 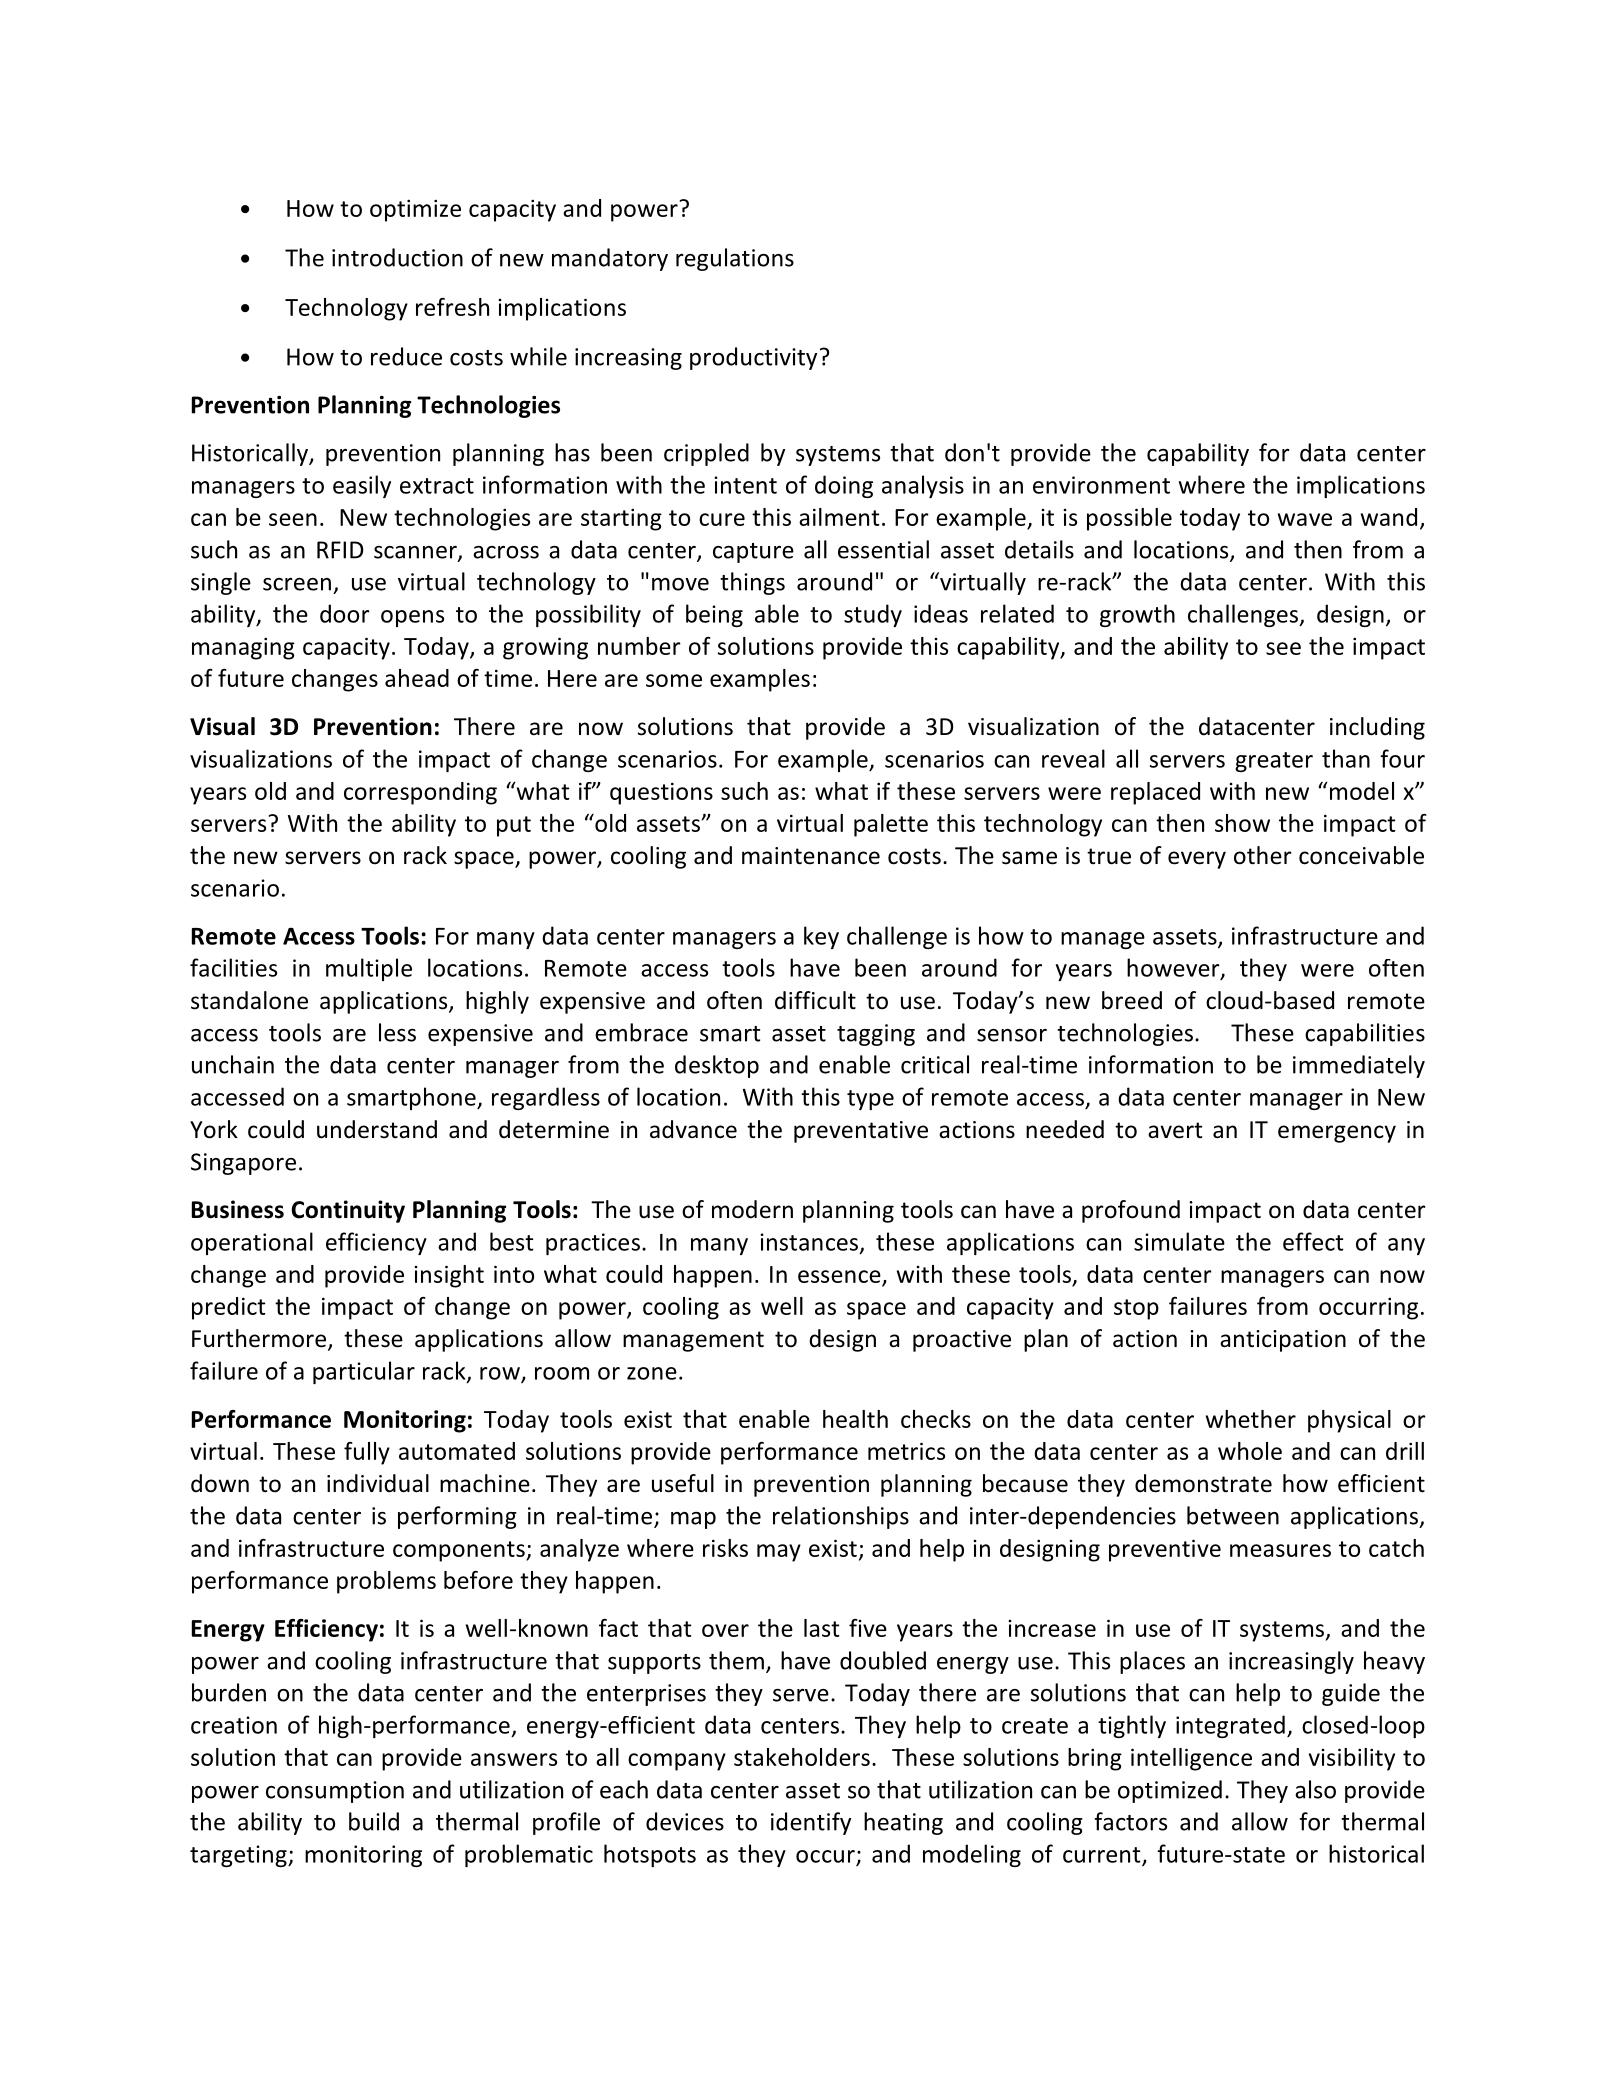 I want to click on build, so click(x=374, y=1821).
